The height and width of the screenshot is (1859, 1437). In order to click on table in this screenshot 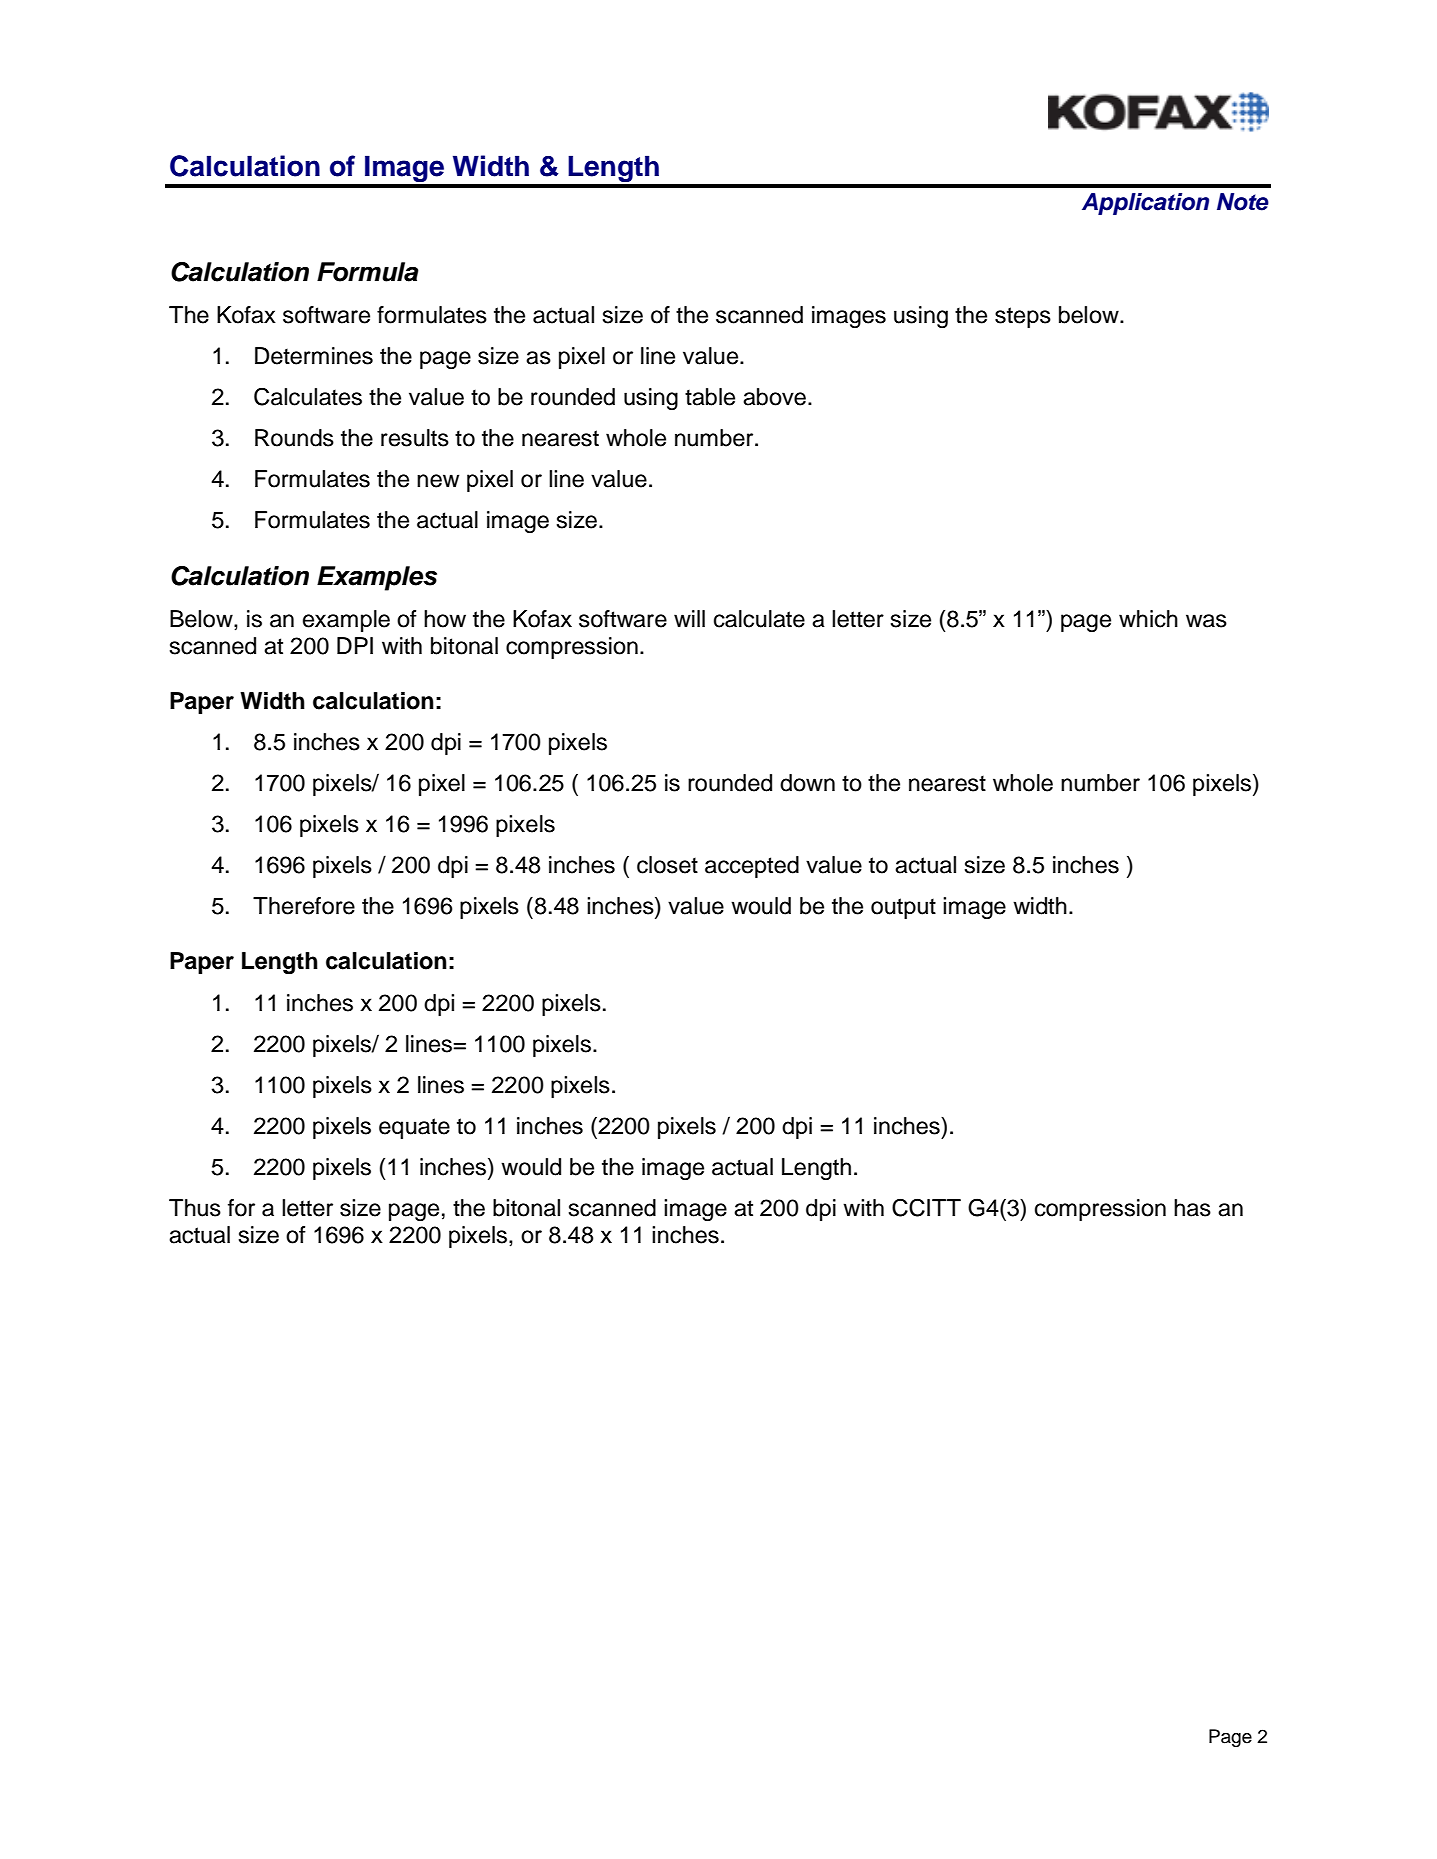, I will do `click(710, 397)`.
